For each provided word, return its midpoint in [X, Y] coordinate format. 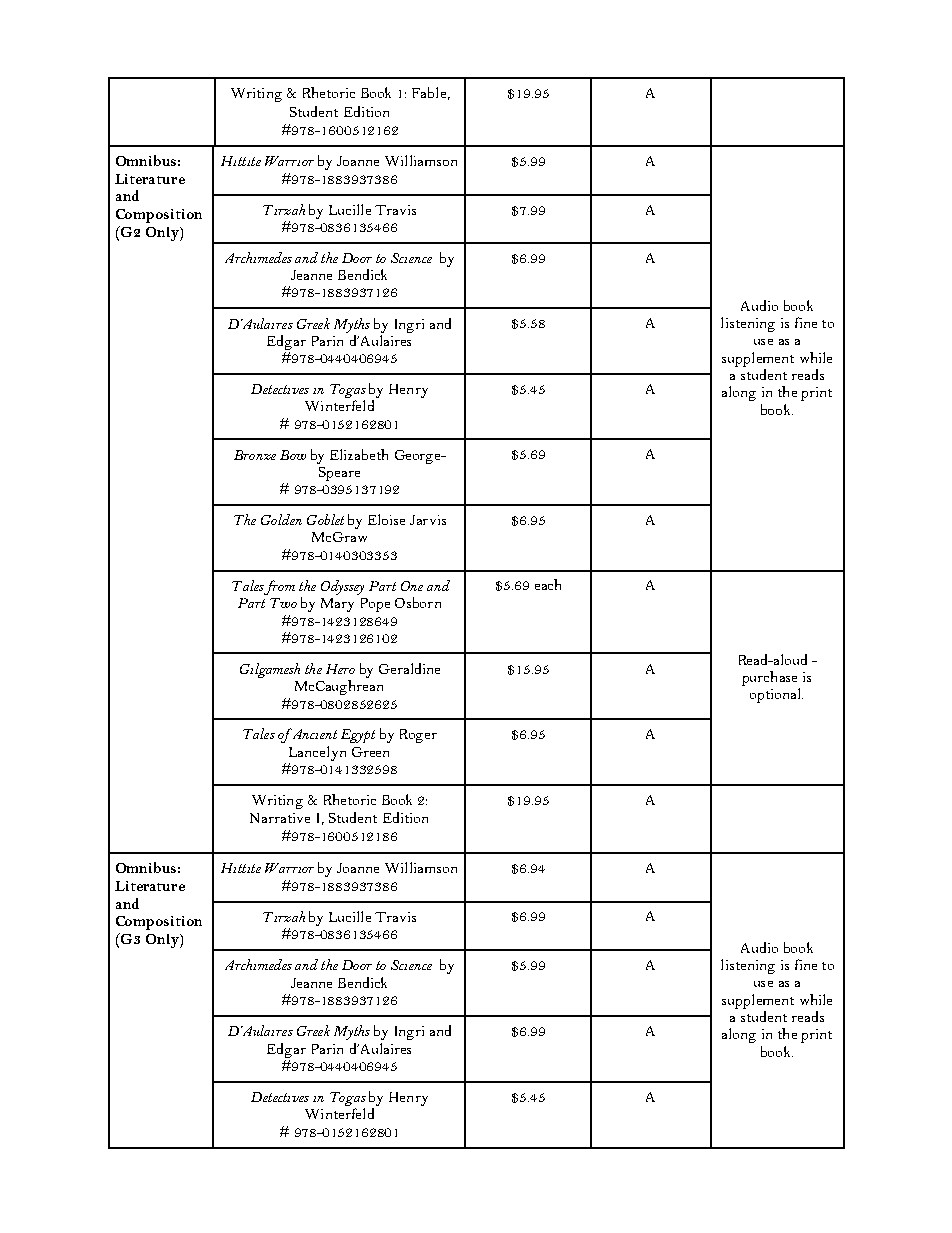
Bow [293, 455]
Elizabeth [359, 454]
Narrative [280, 818]
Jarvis [428, 520]
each [548, 584]
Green [370, 752]
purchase [769, 678]
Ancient [313, 733]
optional [776, 695]
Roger [418, 736]
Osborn [418, 602]
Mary [337, 605]
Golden [281, 519]
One [412, 586]
